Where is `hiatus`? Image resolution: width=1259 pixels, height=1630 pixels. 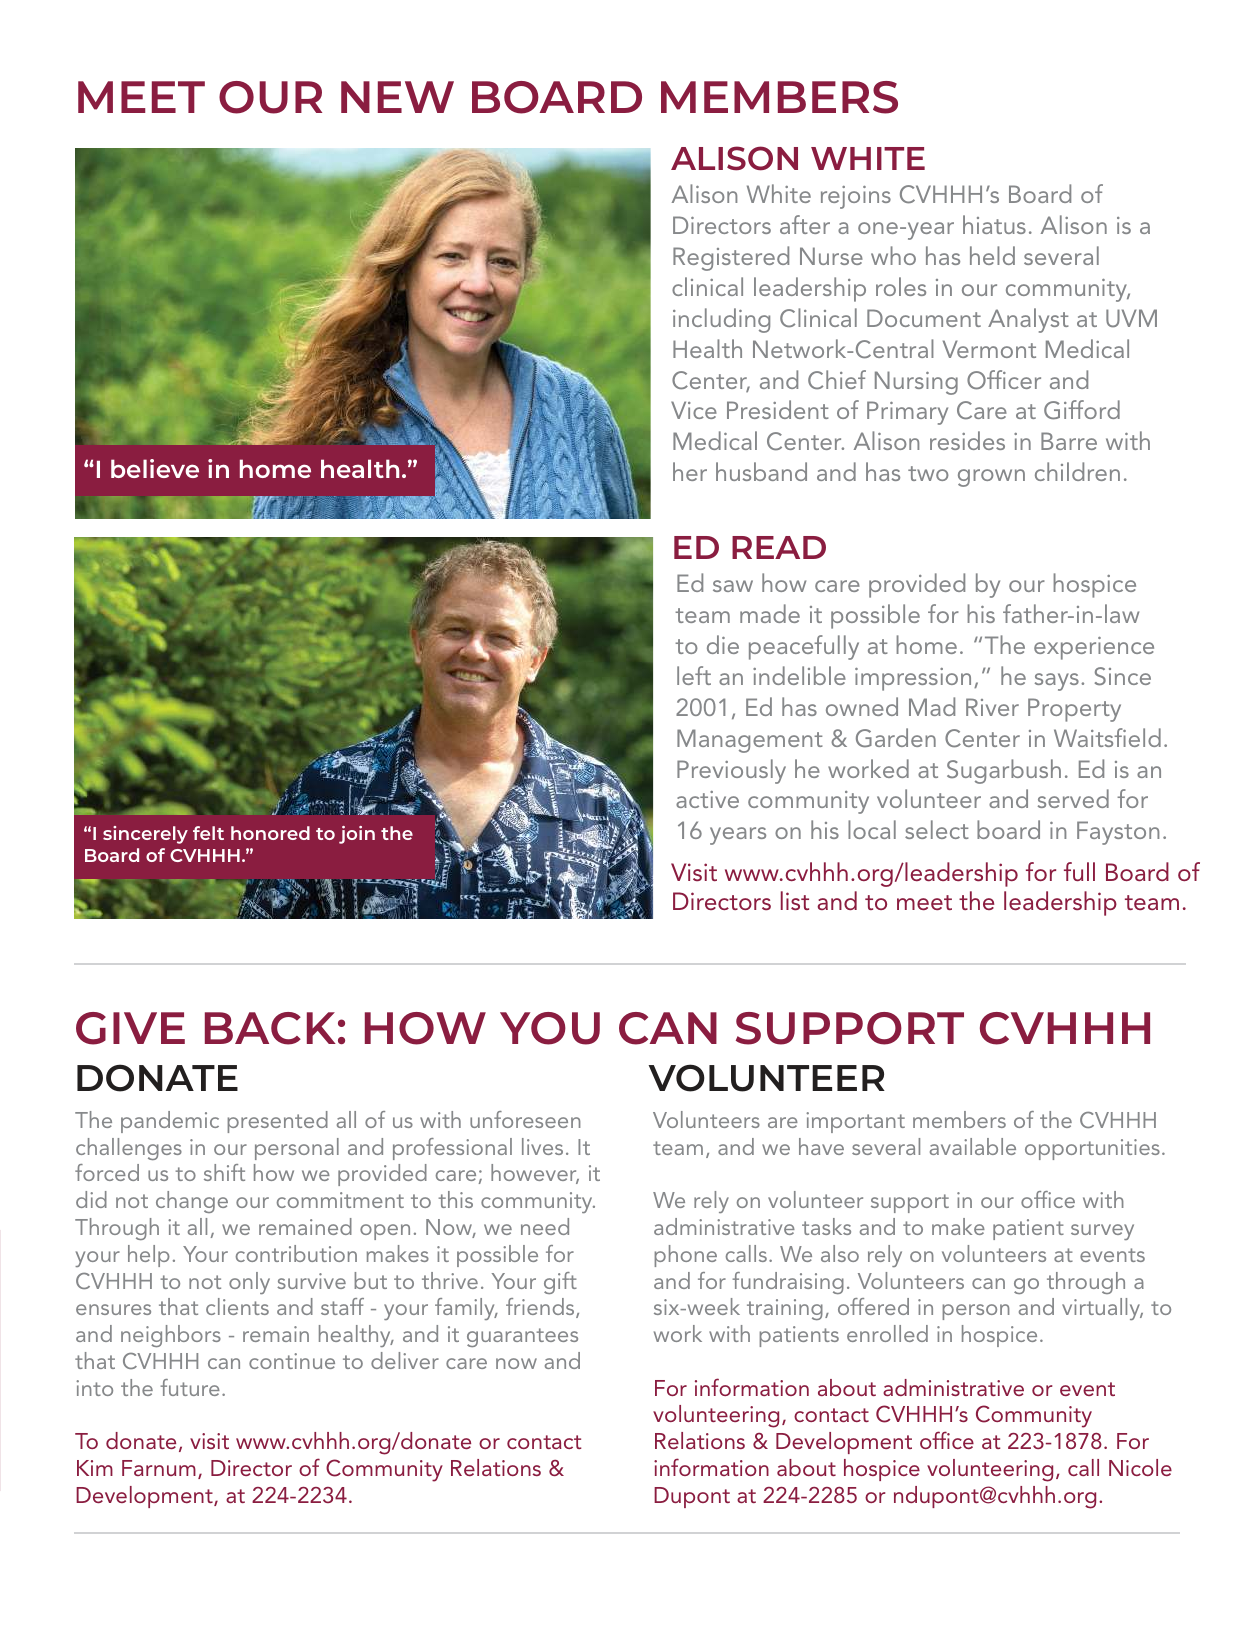 hiatus is located at coordinates (994, 224).
